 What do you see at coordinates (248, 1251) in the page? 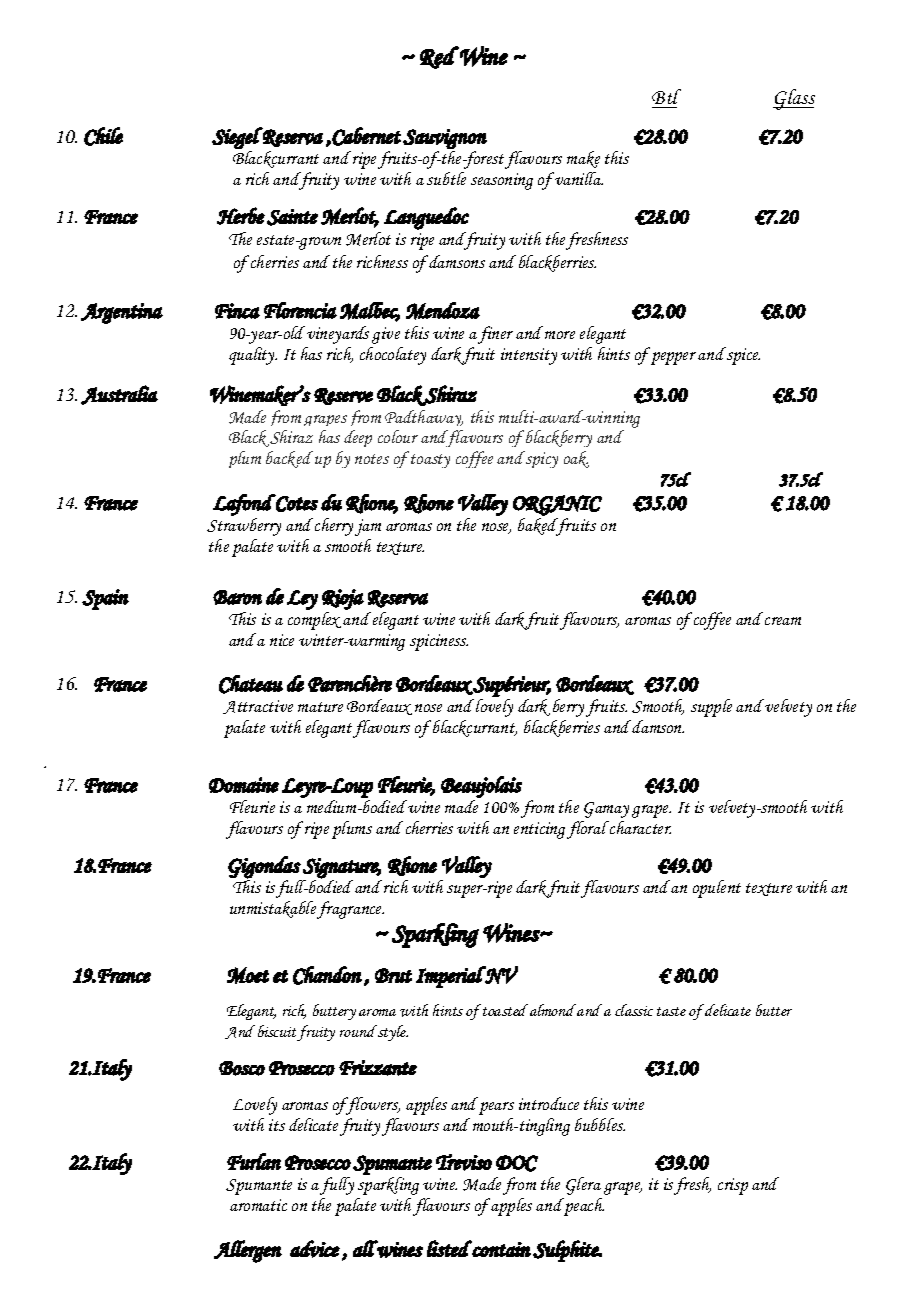
I see `Allergen` at bounding box center [248, 1251].
